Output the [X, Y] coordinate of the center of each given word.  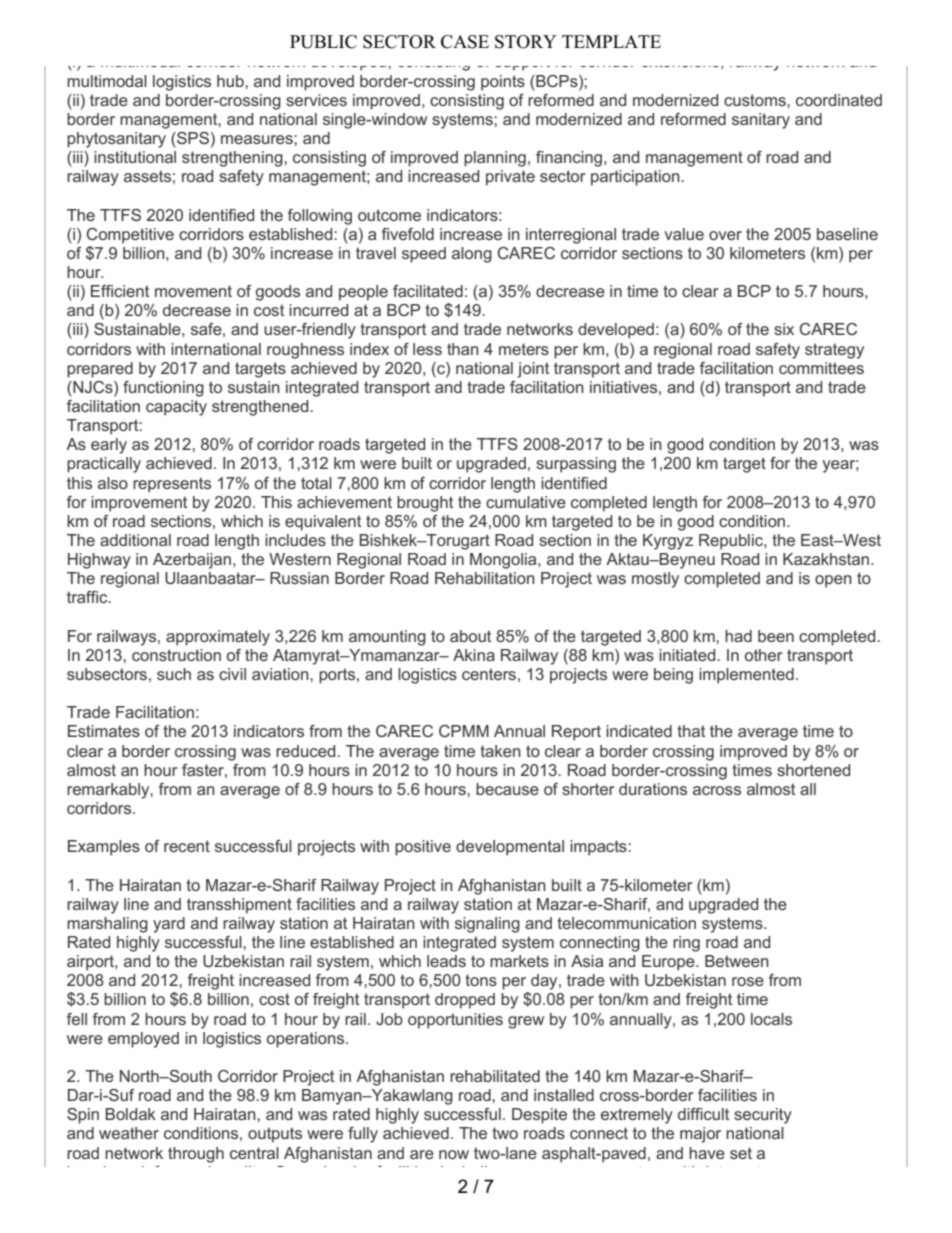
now [454, 1154]
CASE [465, 42]
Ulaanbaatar [211, 578]
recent [187, 846]
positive [423, 848]
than [463, 349]
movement [193, 291]
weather [129, 1133]
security [763, 1116]
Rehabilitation [485, 578]
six [784, 329]
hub [231, 81]
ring [686, 944]
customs [756, 100]
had [738, 636]
